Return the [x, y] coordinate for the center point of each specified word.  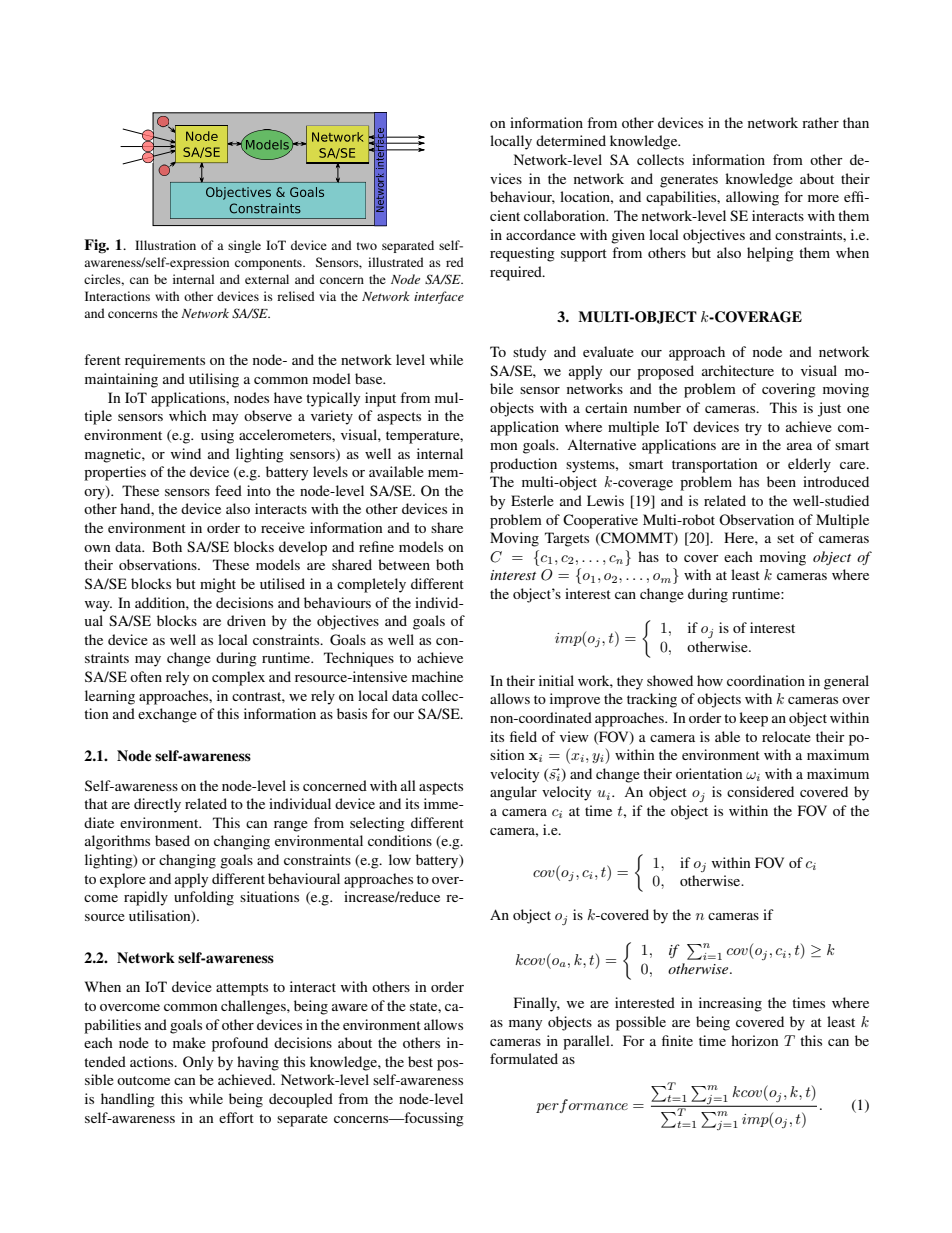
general [846, 682]
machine [437, 676]
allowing [752, 198]
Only [198, 1063]
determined [571, 140]
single [244, 246]
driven [246, 620]
